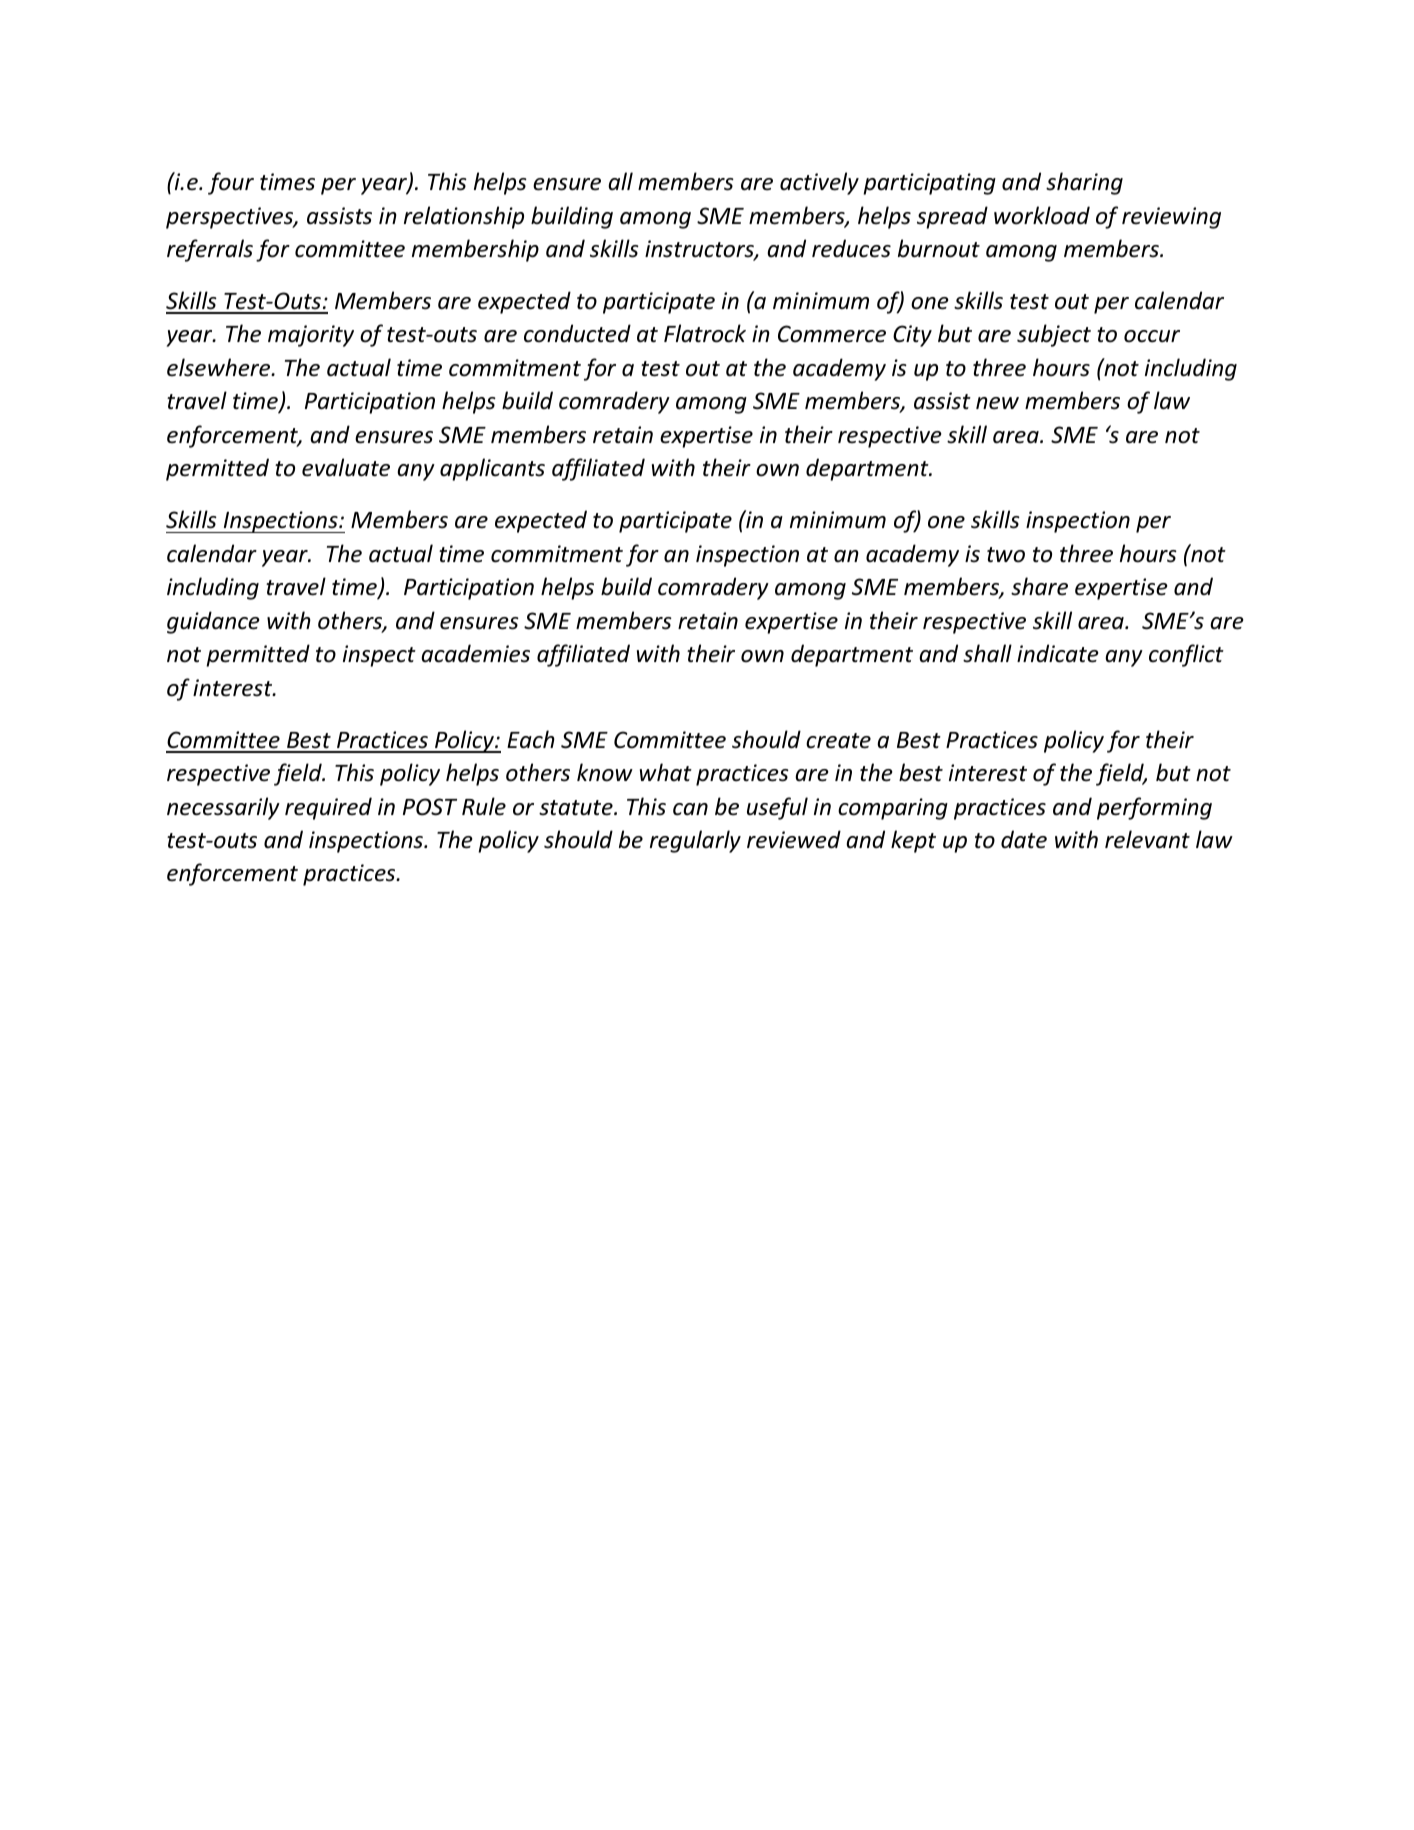 The image size is (1414, 1830). What do you see at coordinates (328, 808) in the screenshot?
I see `required` at bounding box center [328, 808].
